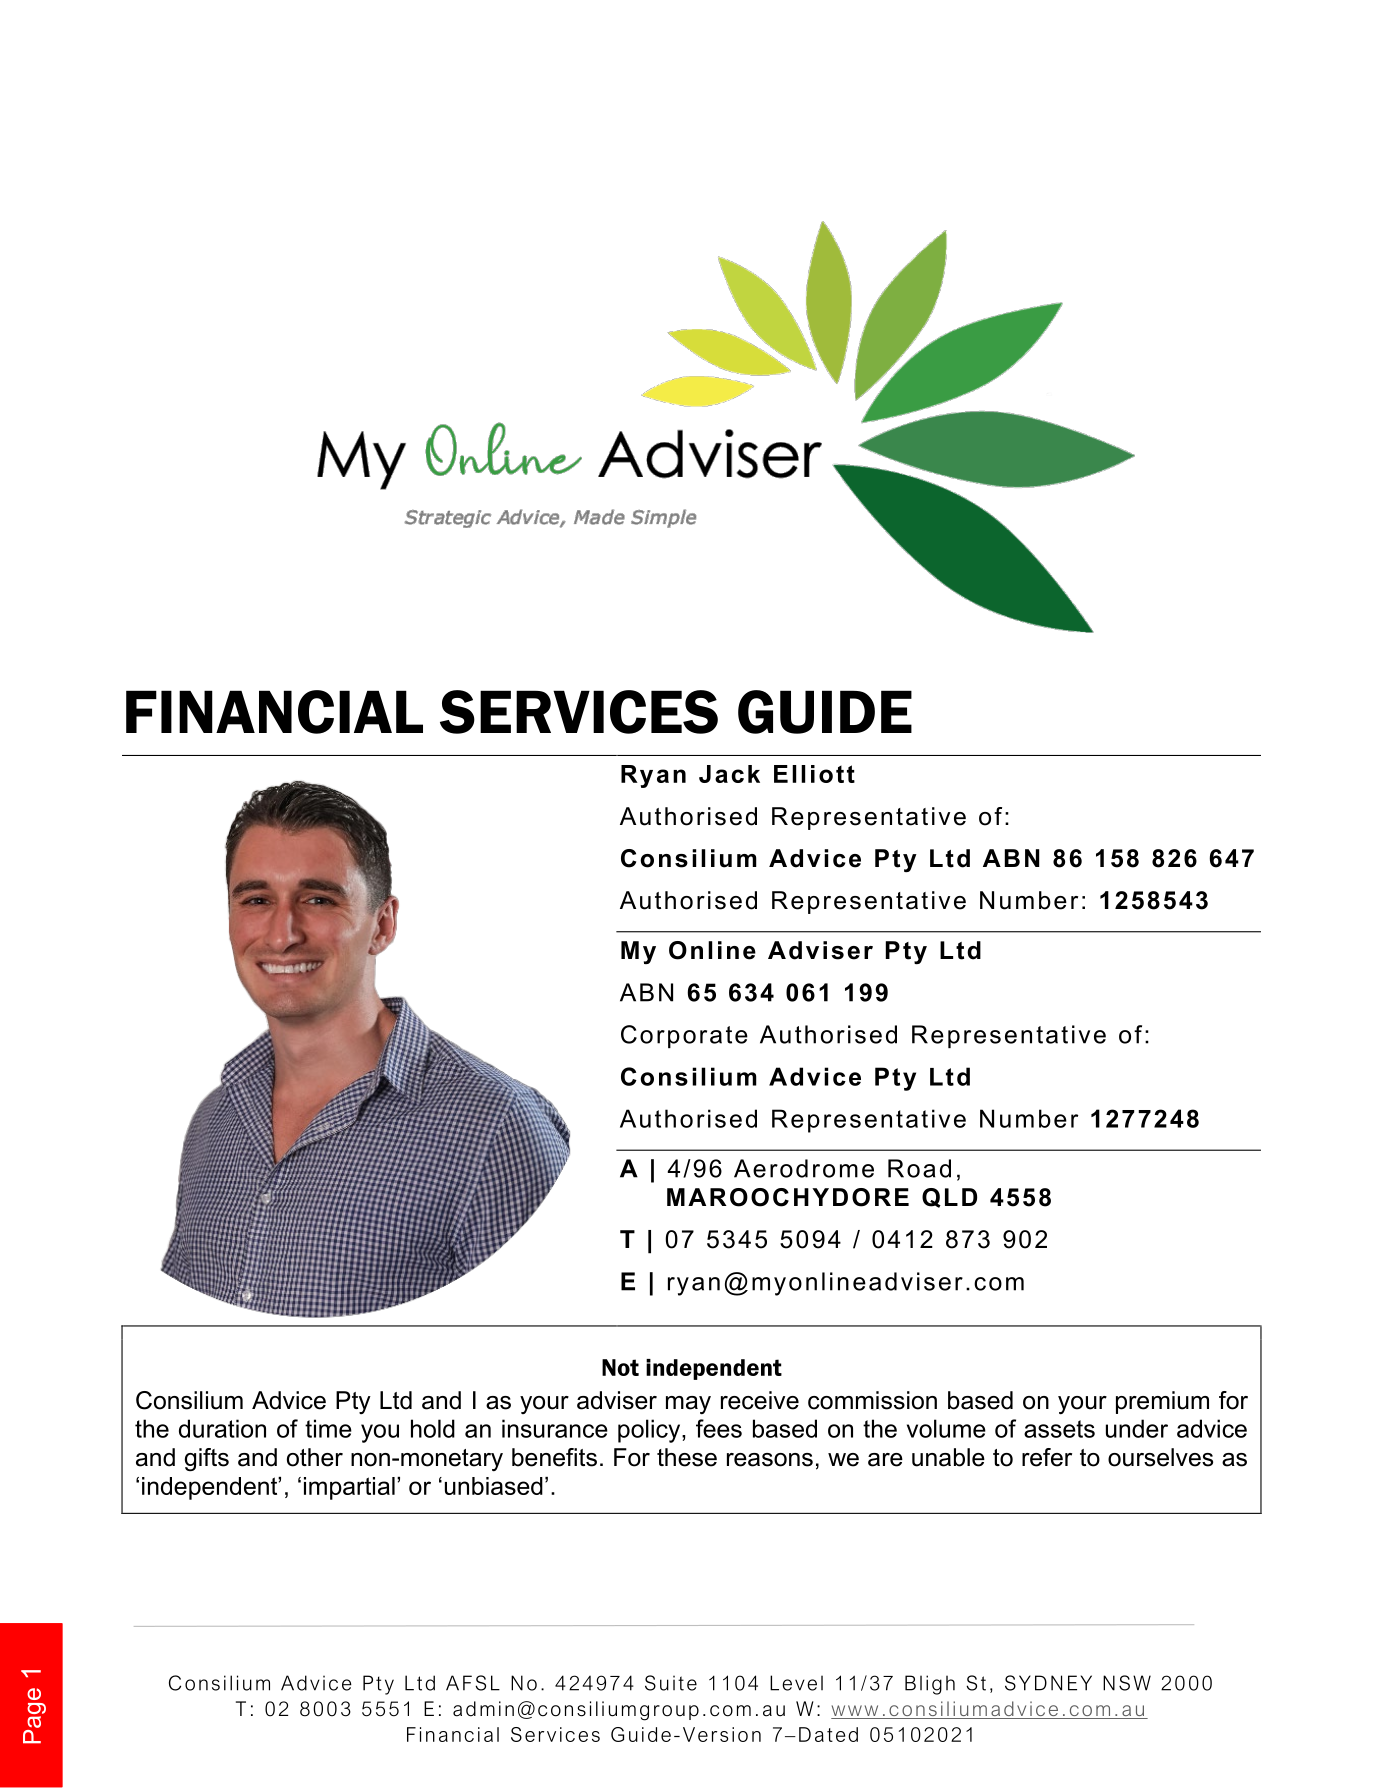  Describe the element at coordinates (760, 1400) in the image. I see `receive` at that location.
